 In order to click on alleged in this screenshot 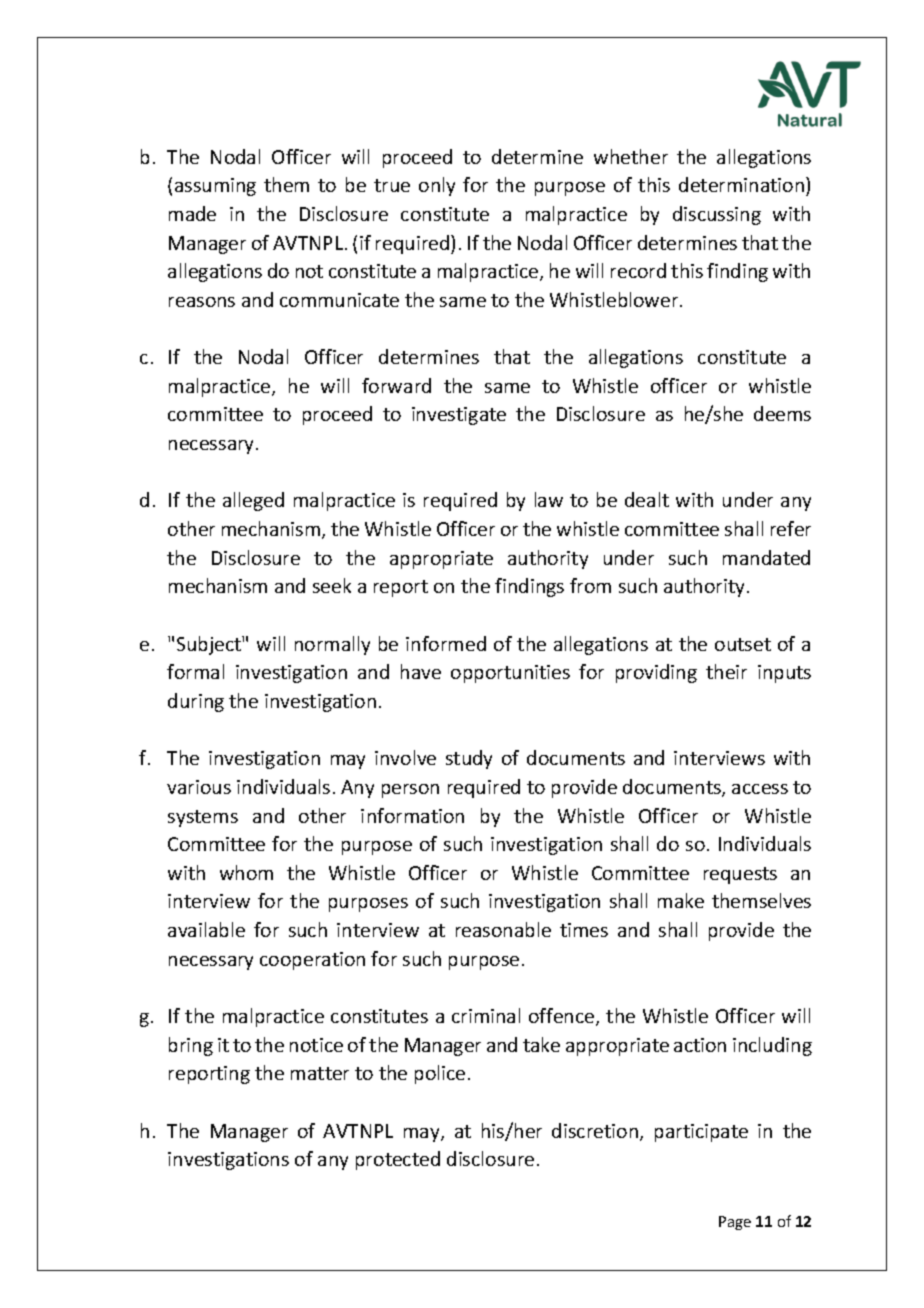, I will do `click(253, 501)`.
